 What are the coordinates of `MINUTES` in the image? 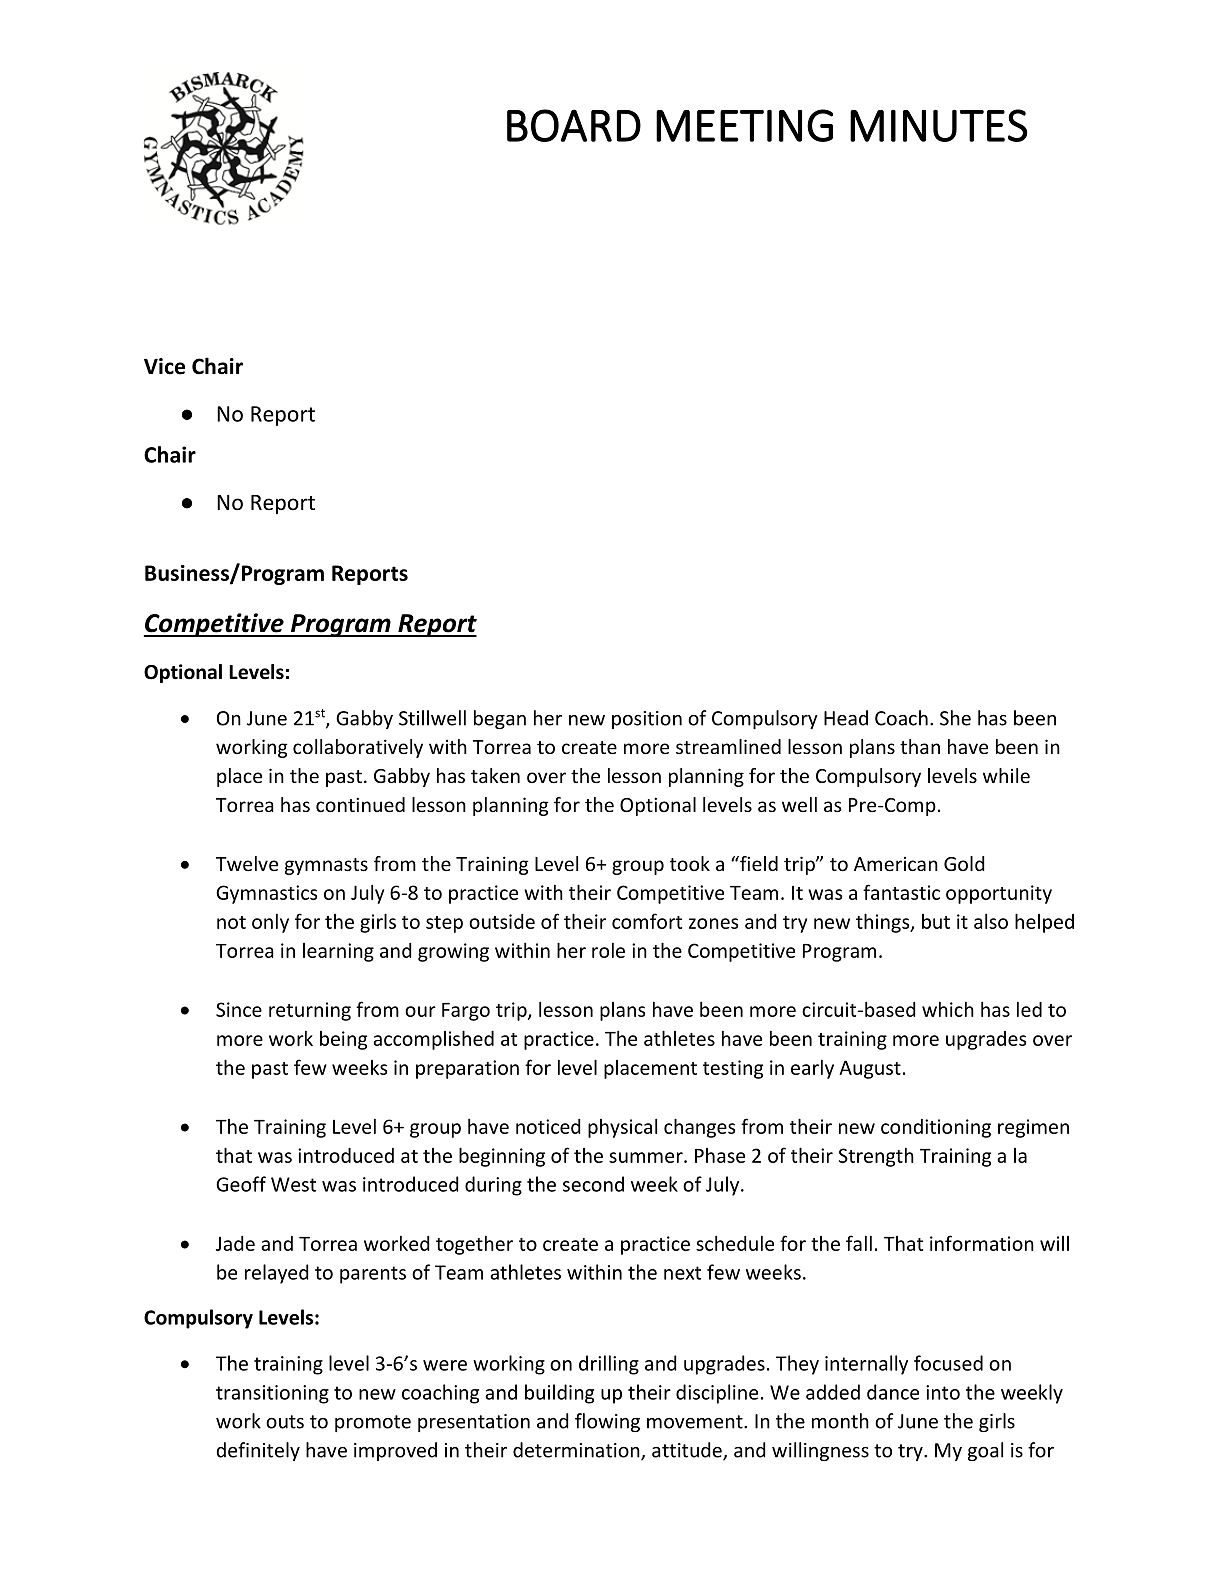 It's located at (939, 125).
